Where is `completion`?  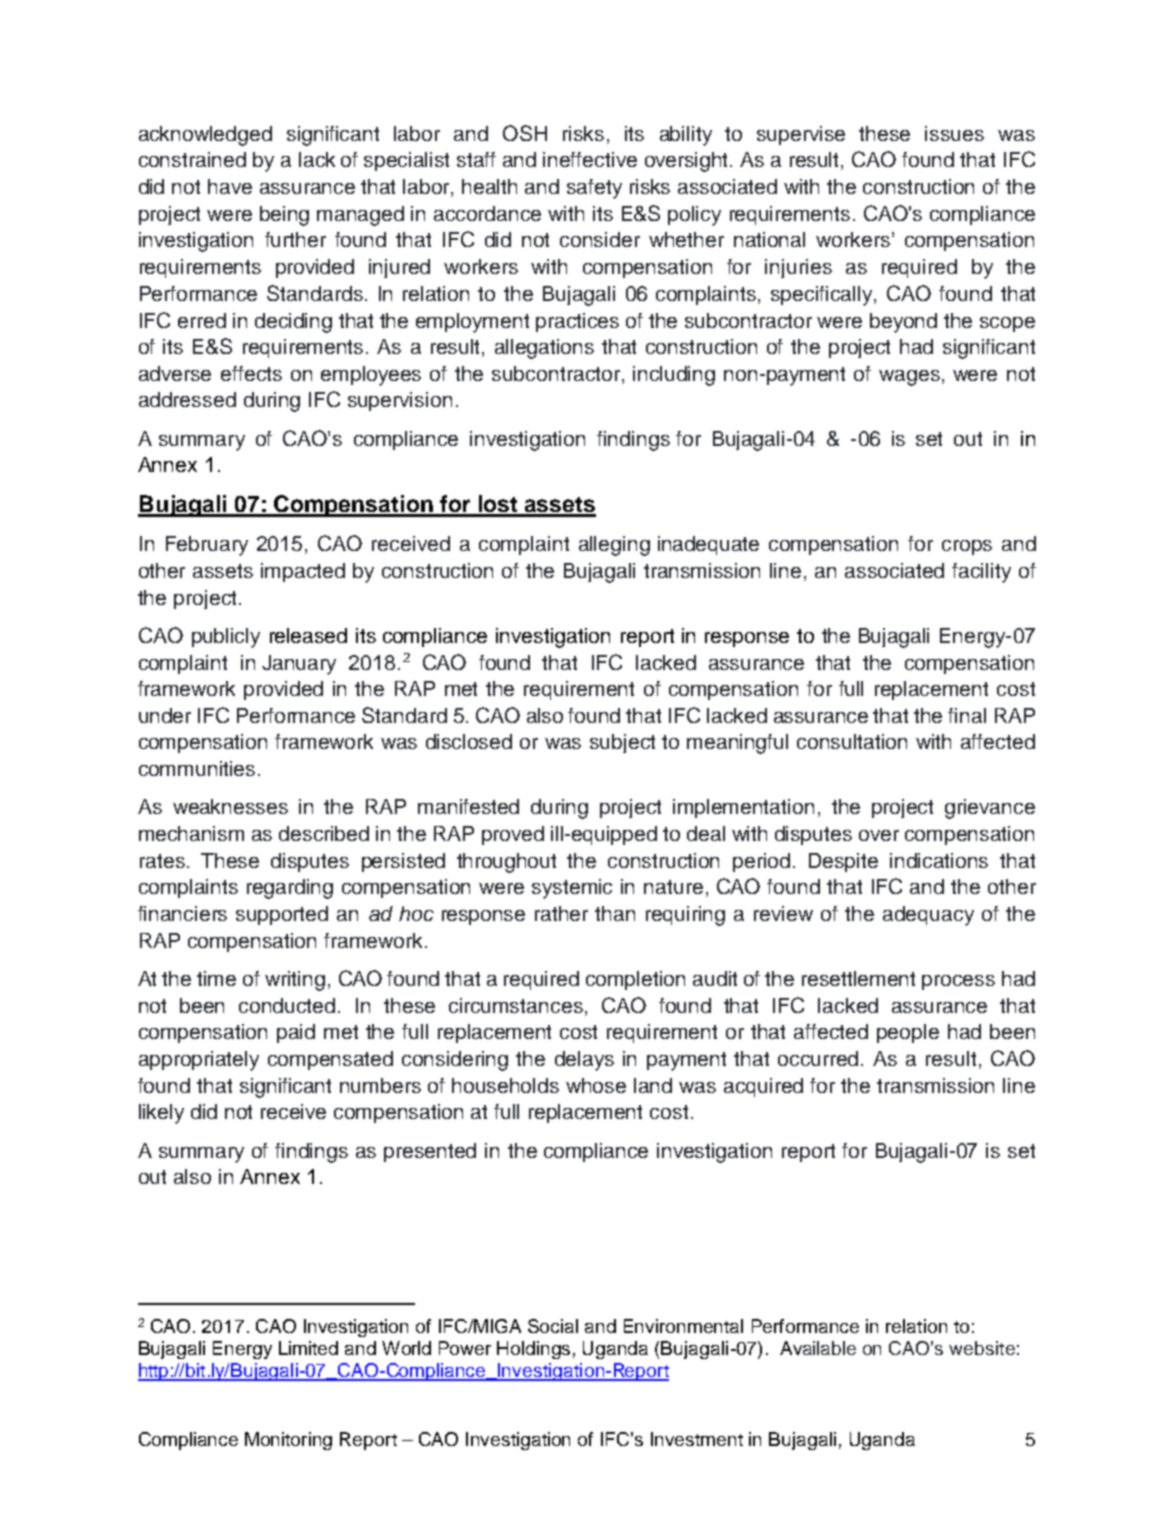
completion is located at coordinates (635, 980).
